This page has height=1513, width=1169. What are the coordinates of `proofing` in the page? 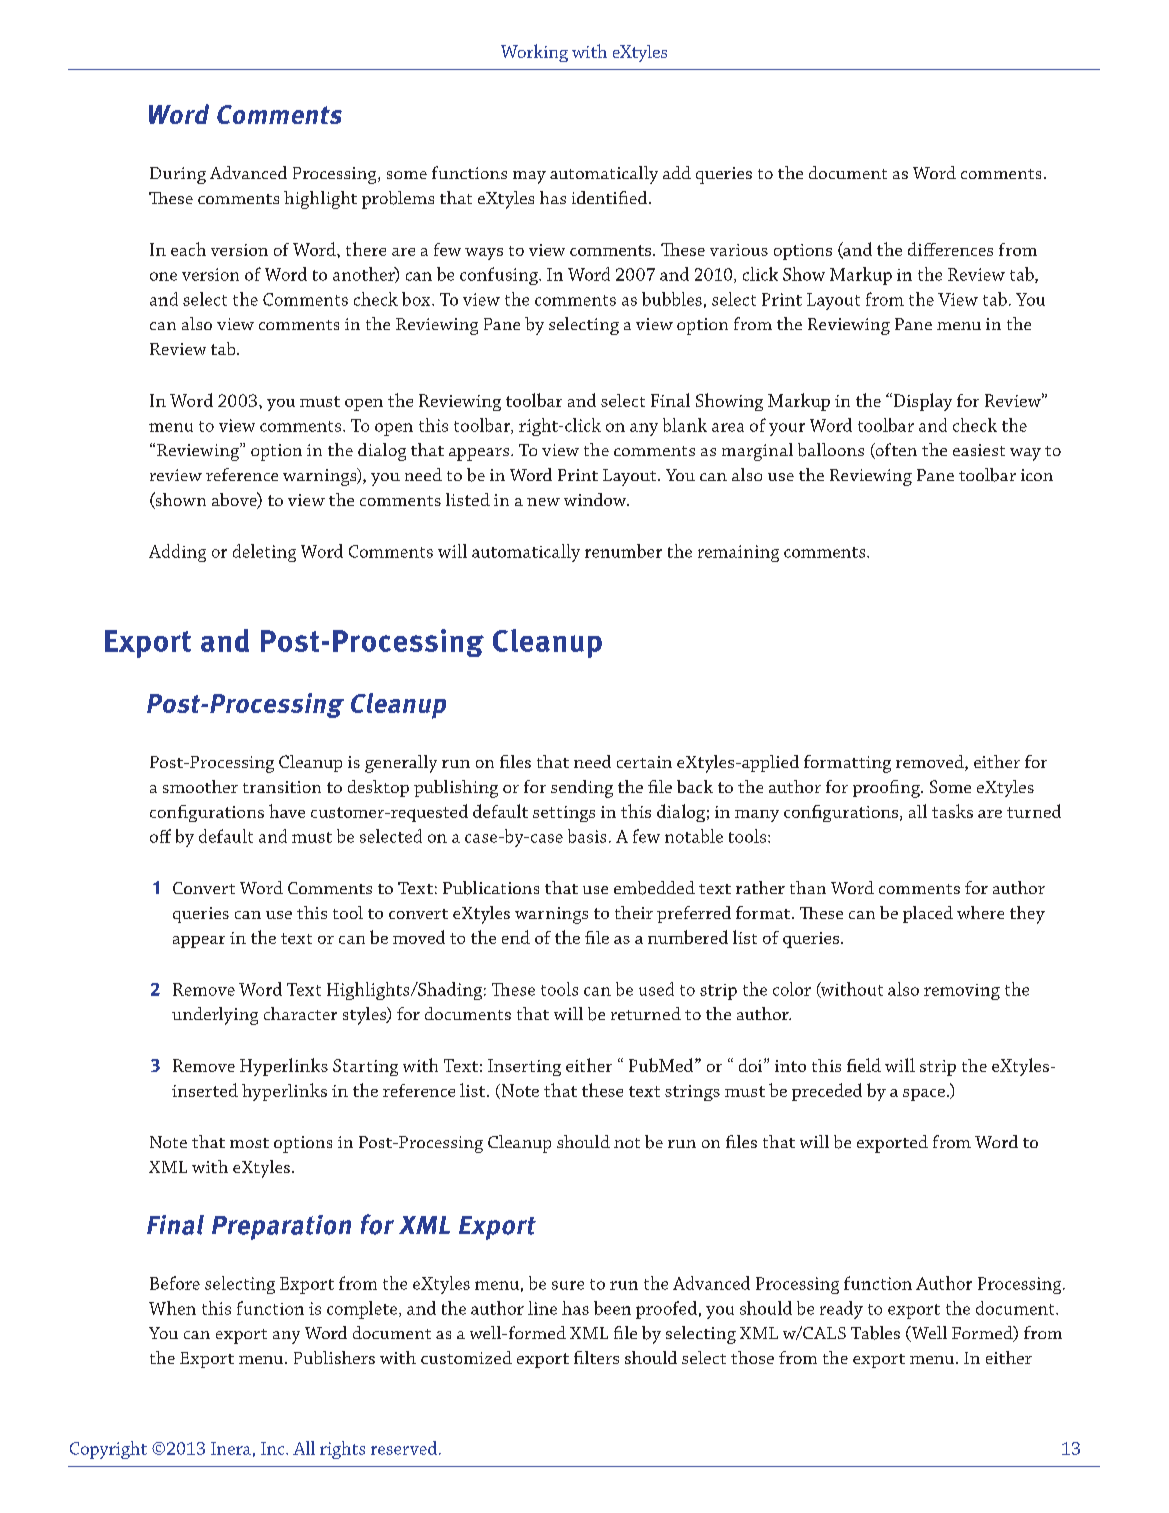 It's located at (887, 789).
